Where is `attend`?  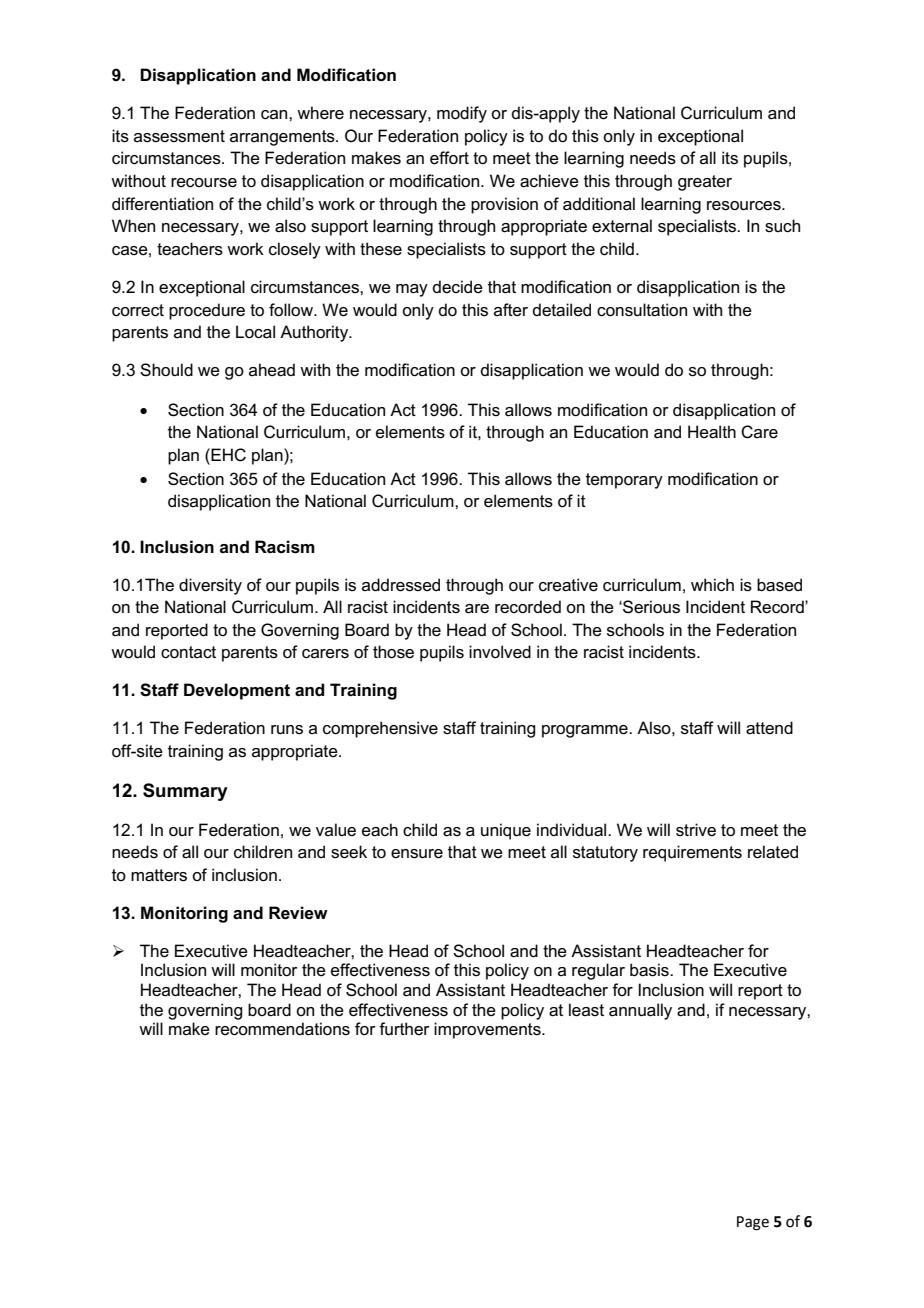
attend is located at coordinates (769, 728).
